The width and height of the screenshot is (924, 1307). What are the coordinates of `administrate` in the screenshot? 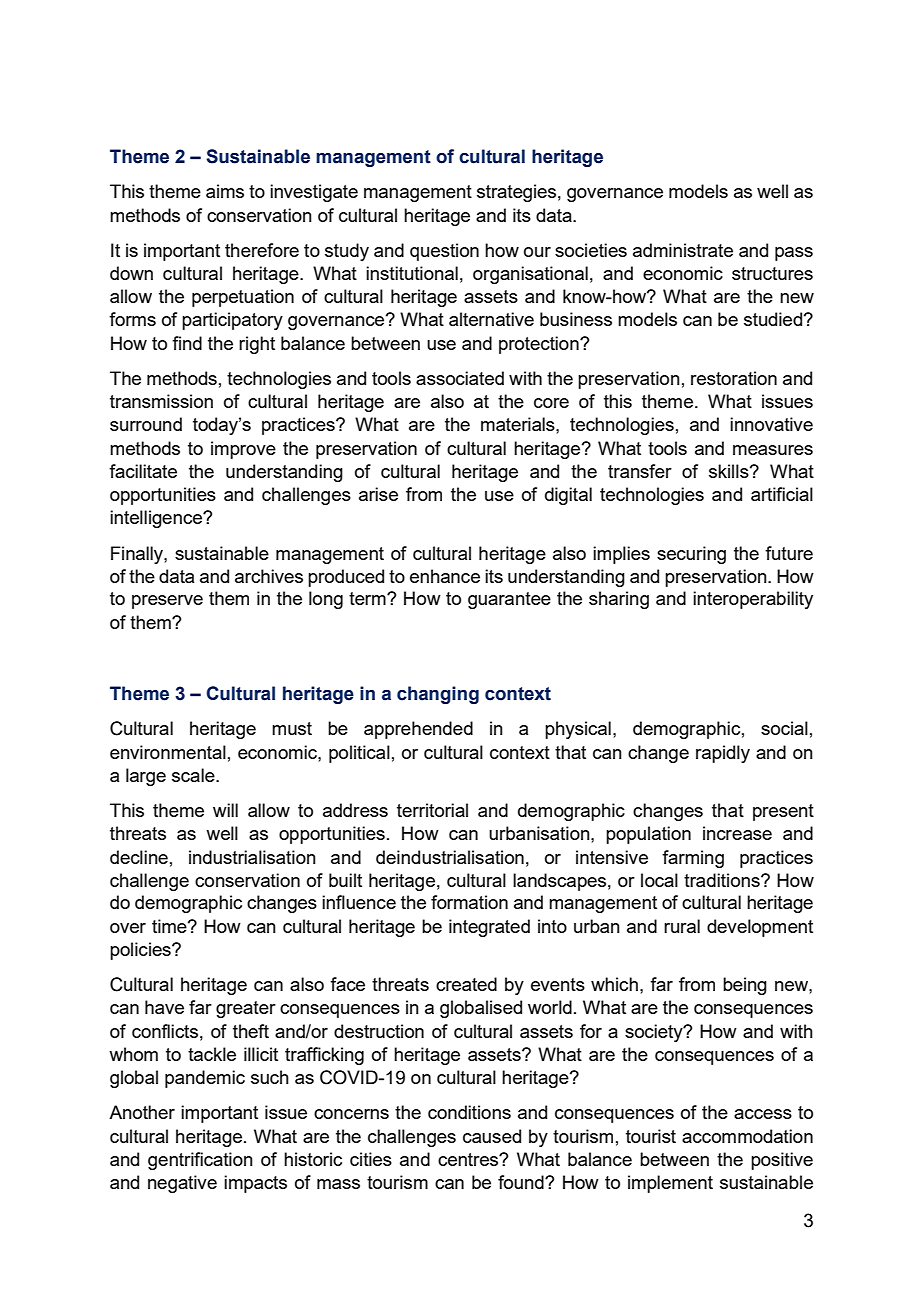 It's located at (683, 250).
